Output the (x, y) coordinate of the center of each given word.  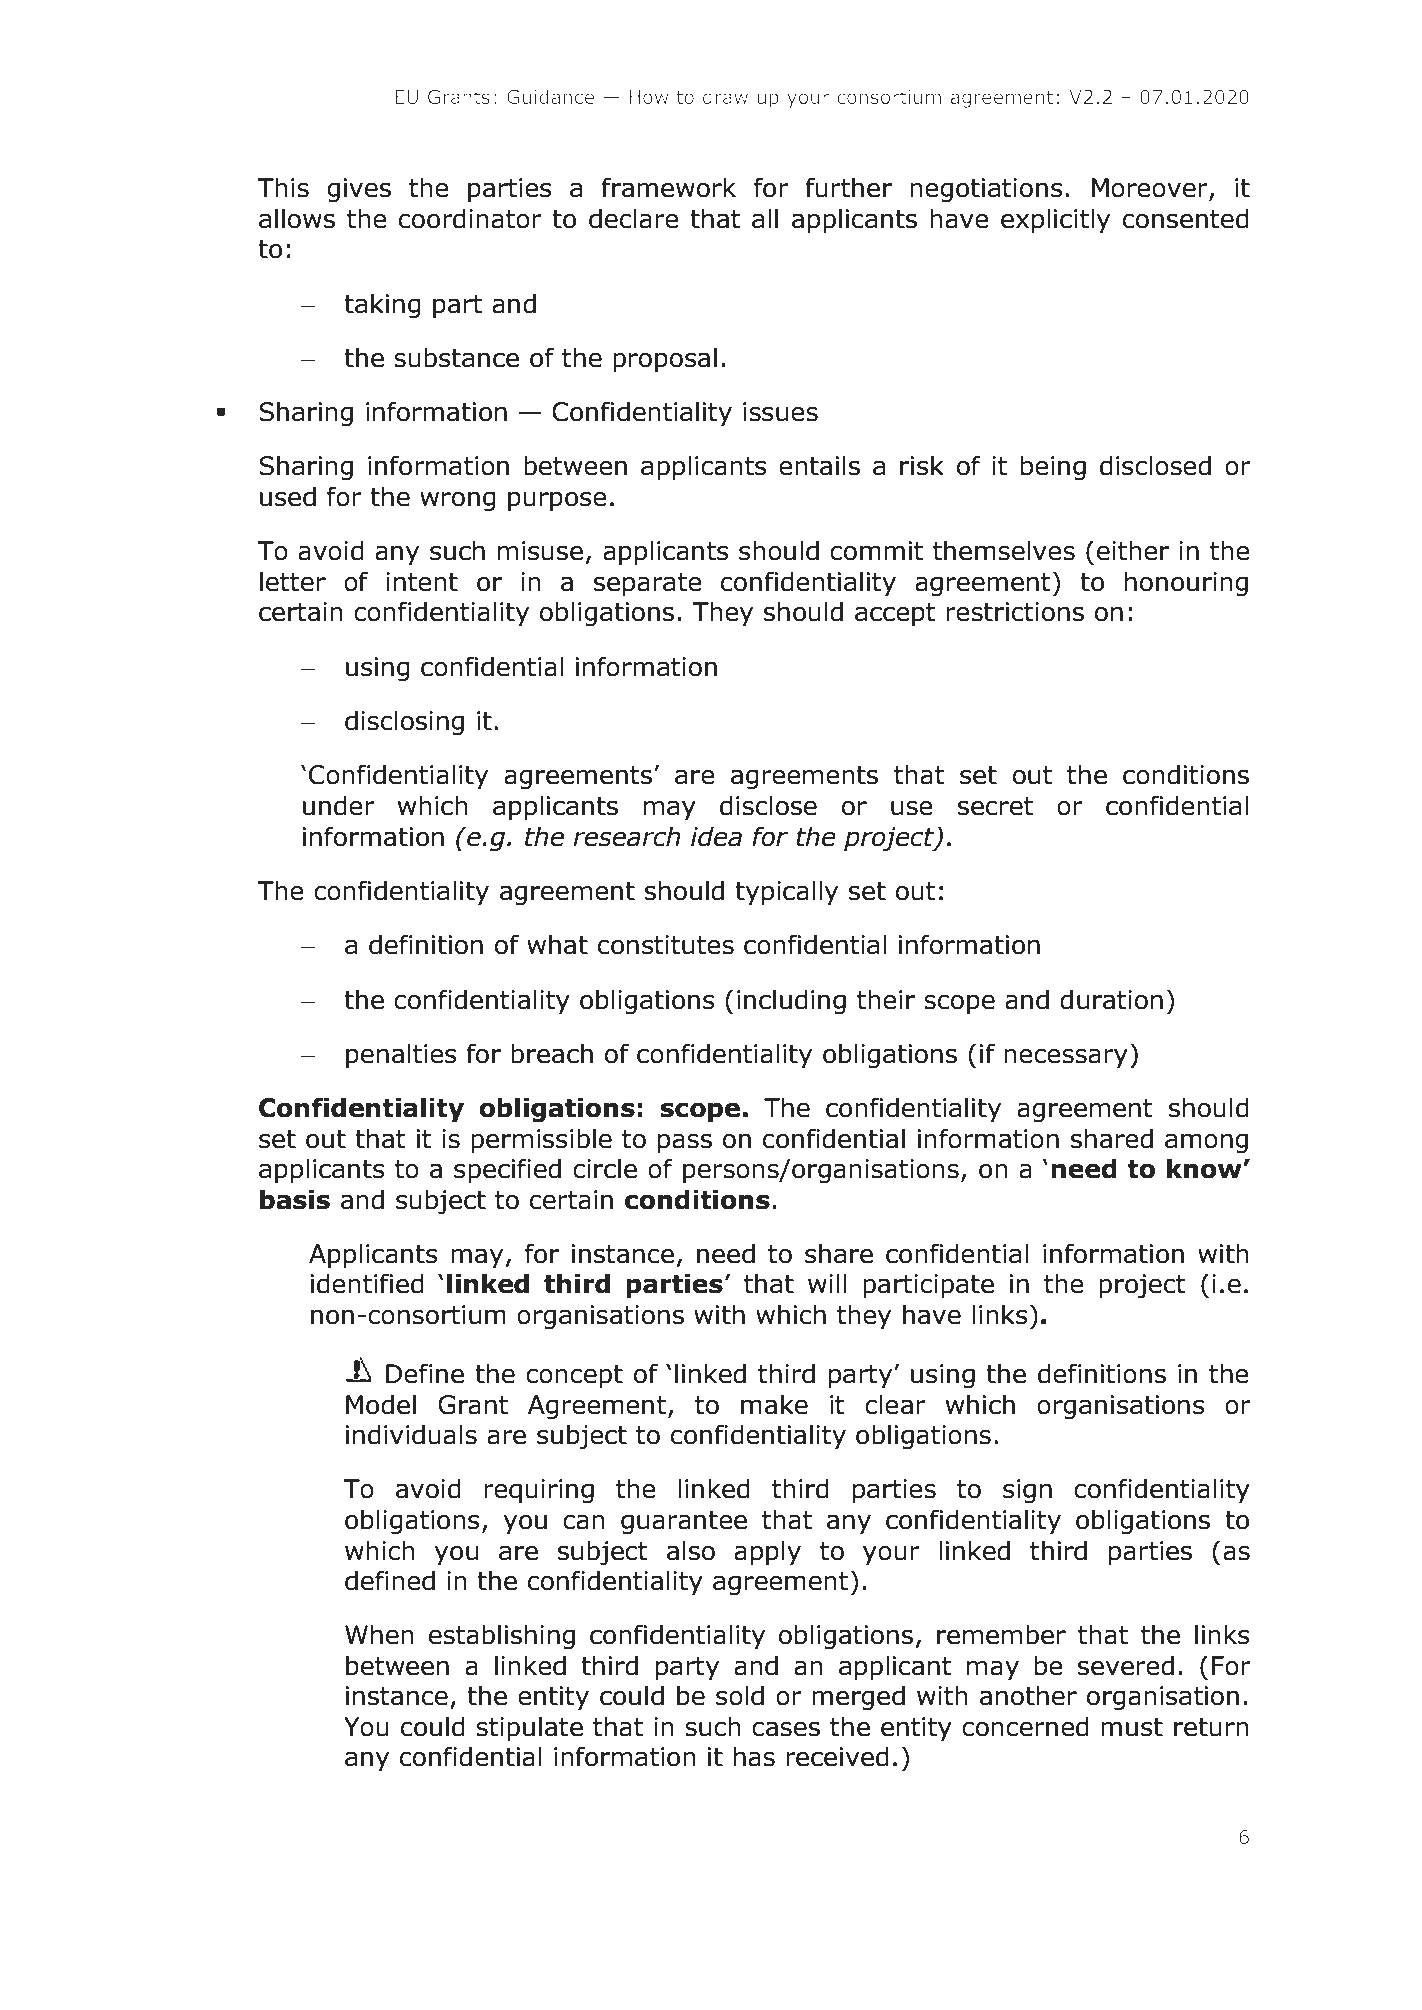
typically (786, 892)
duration (1111, 999)
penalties (401, 1055)
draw (725, 96)
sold (740, 1695)
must (1132, 1727)
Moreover (1151, 189)
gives (359, 190)
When (379, 1634)
